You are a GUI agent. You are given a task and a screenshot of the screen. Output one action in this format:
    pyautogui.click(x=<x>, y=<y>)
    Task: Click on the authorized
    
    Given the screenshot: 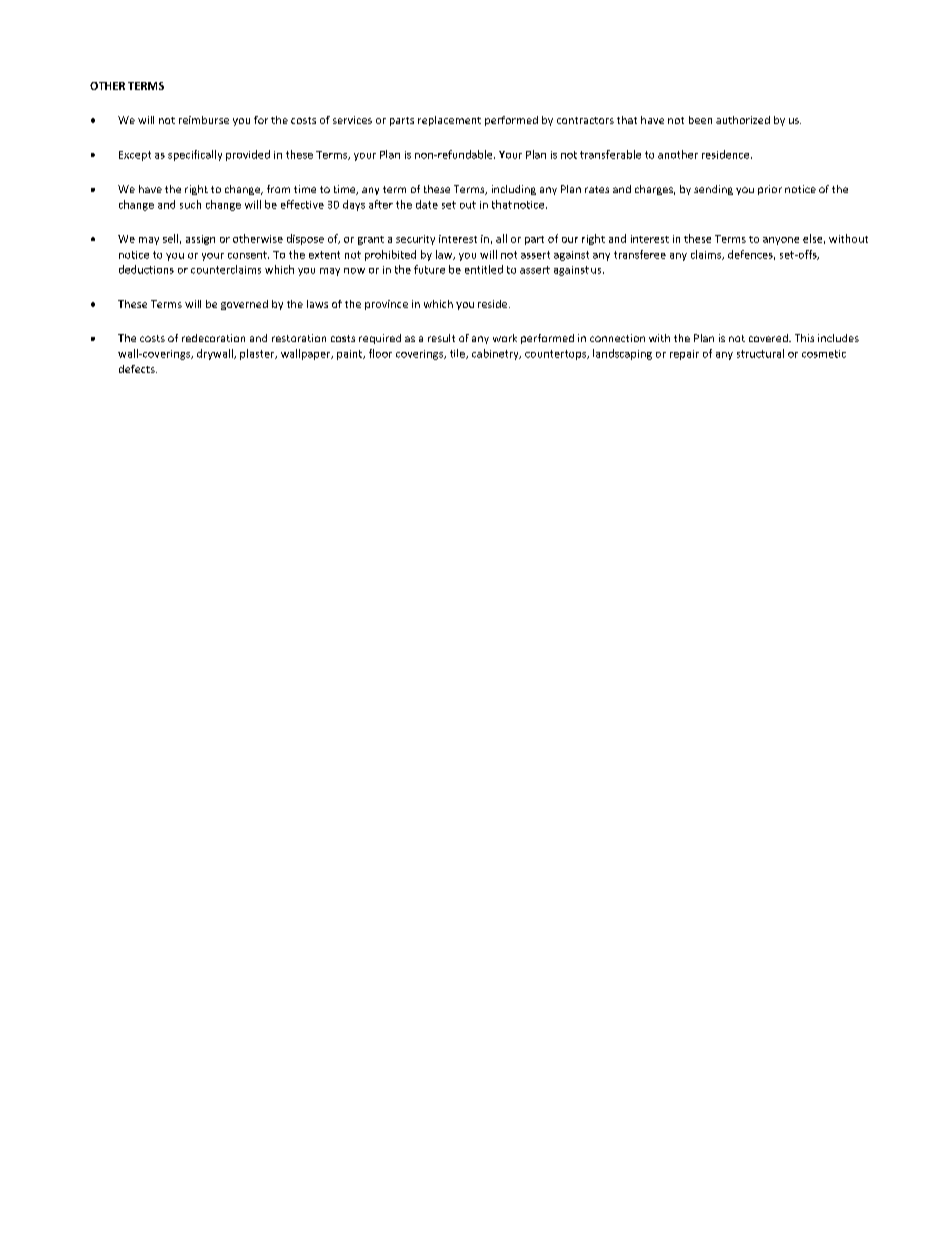 What is the action you would take?
    pyautogui.click(x=743, y=120)
